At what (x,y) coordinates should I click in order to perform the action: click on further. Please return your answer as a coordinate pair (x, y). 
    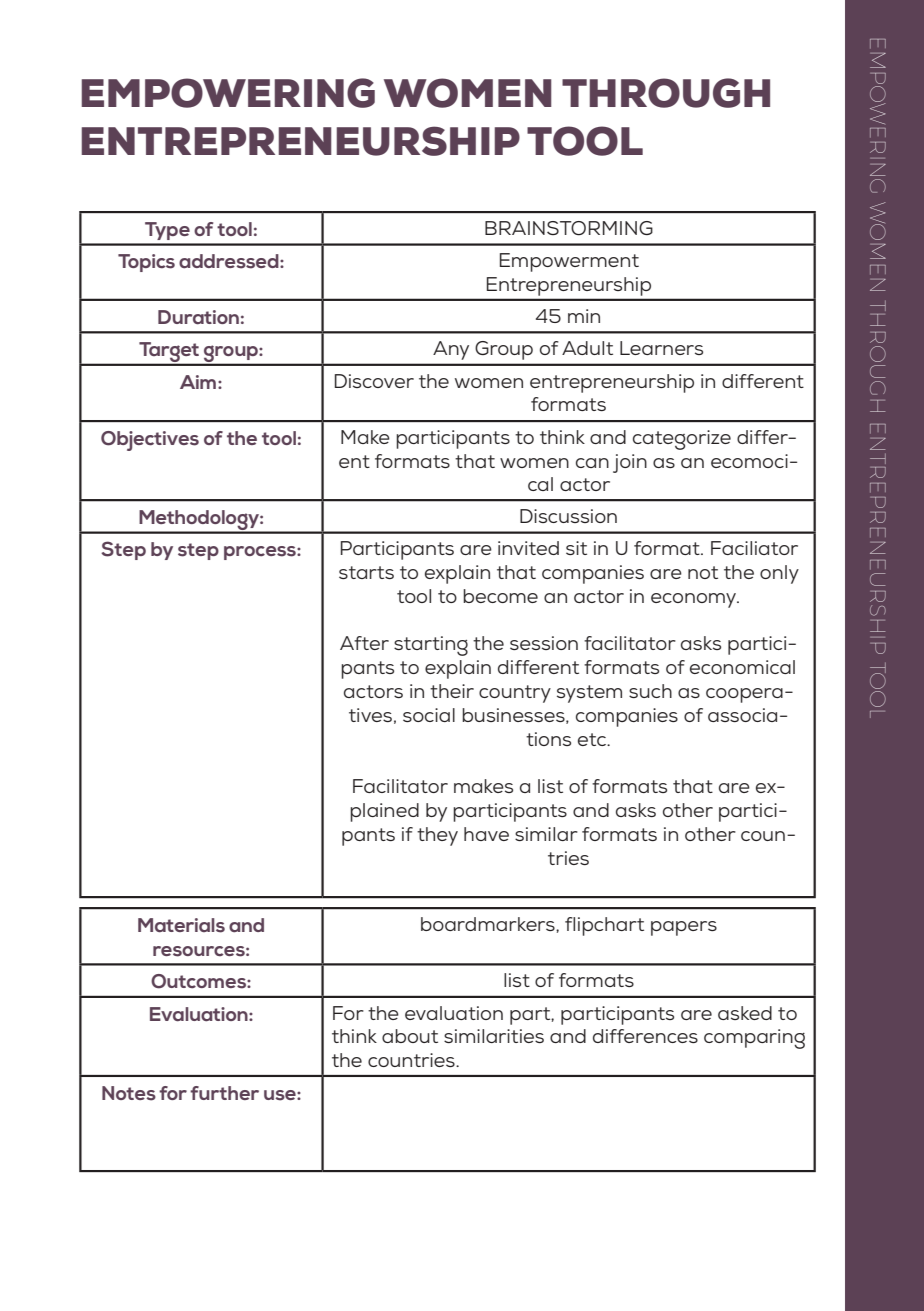
    Looking at the image, I should click on (224, 1093).
